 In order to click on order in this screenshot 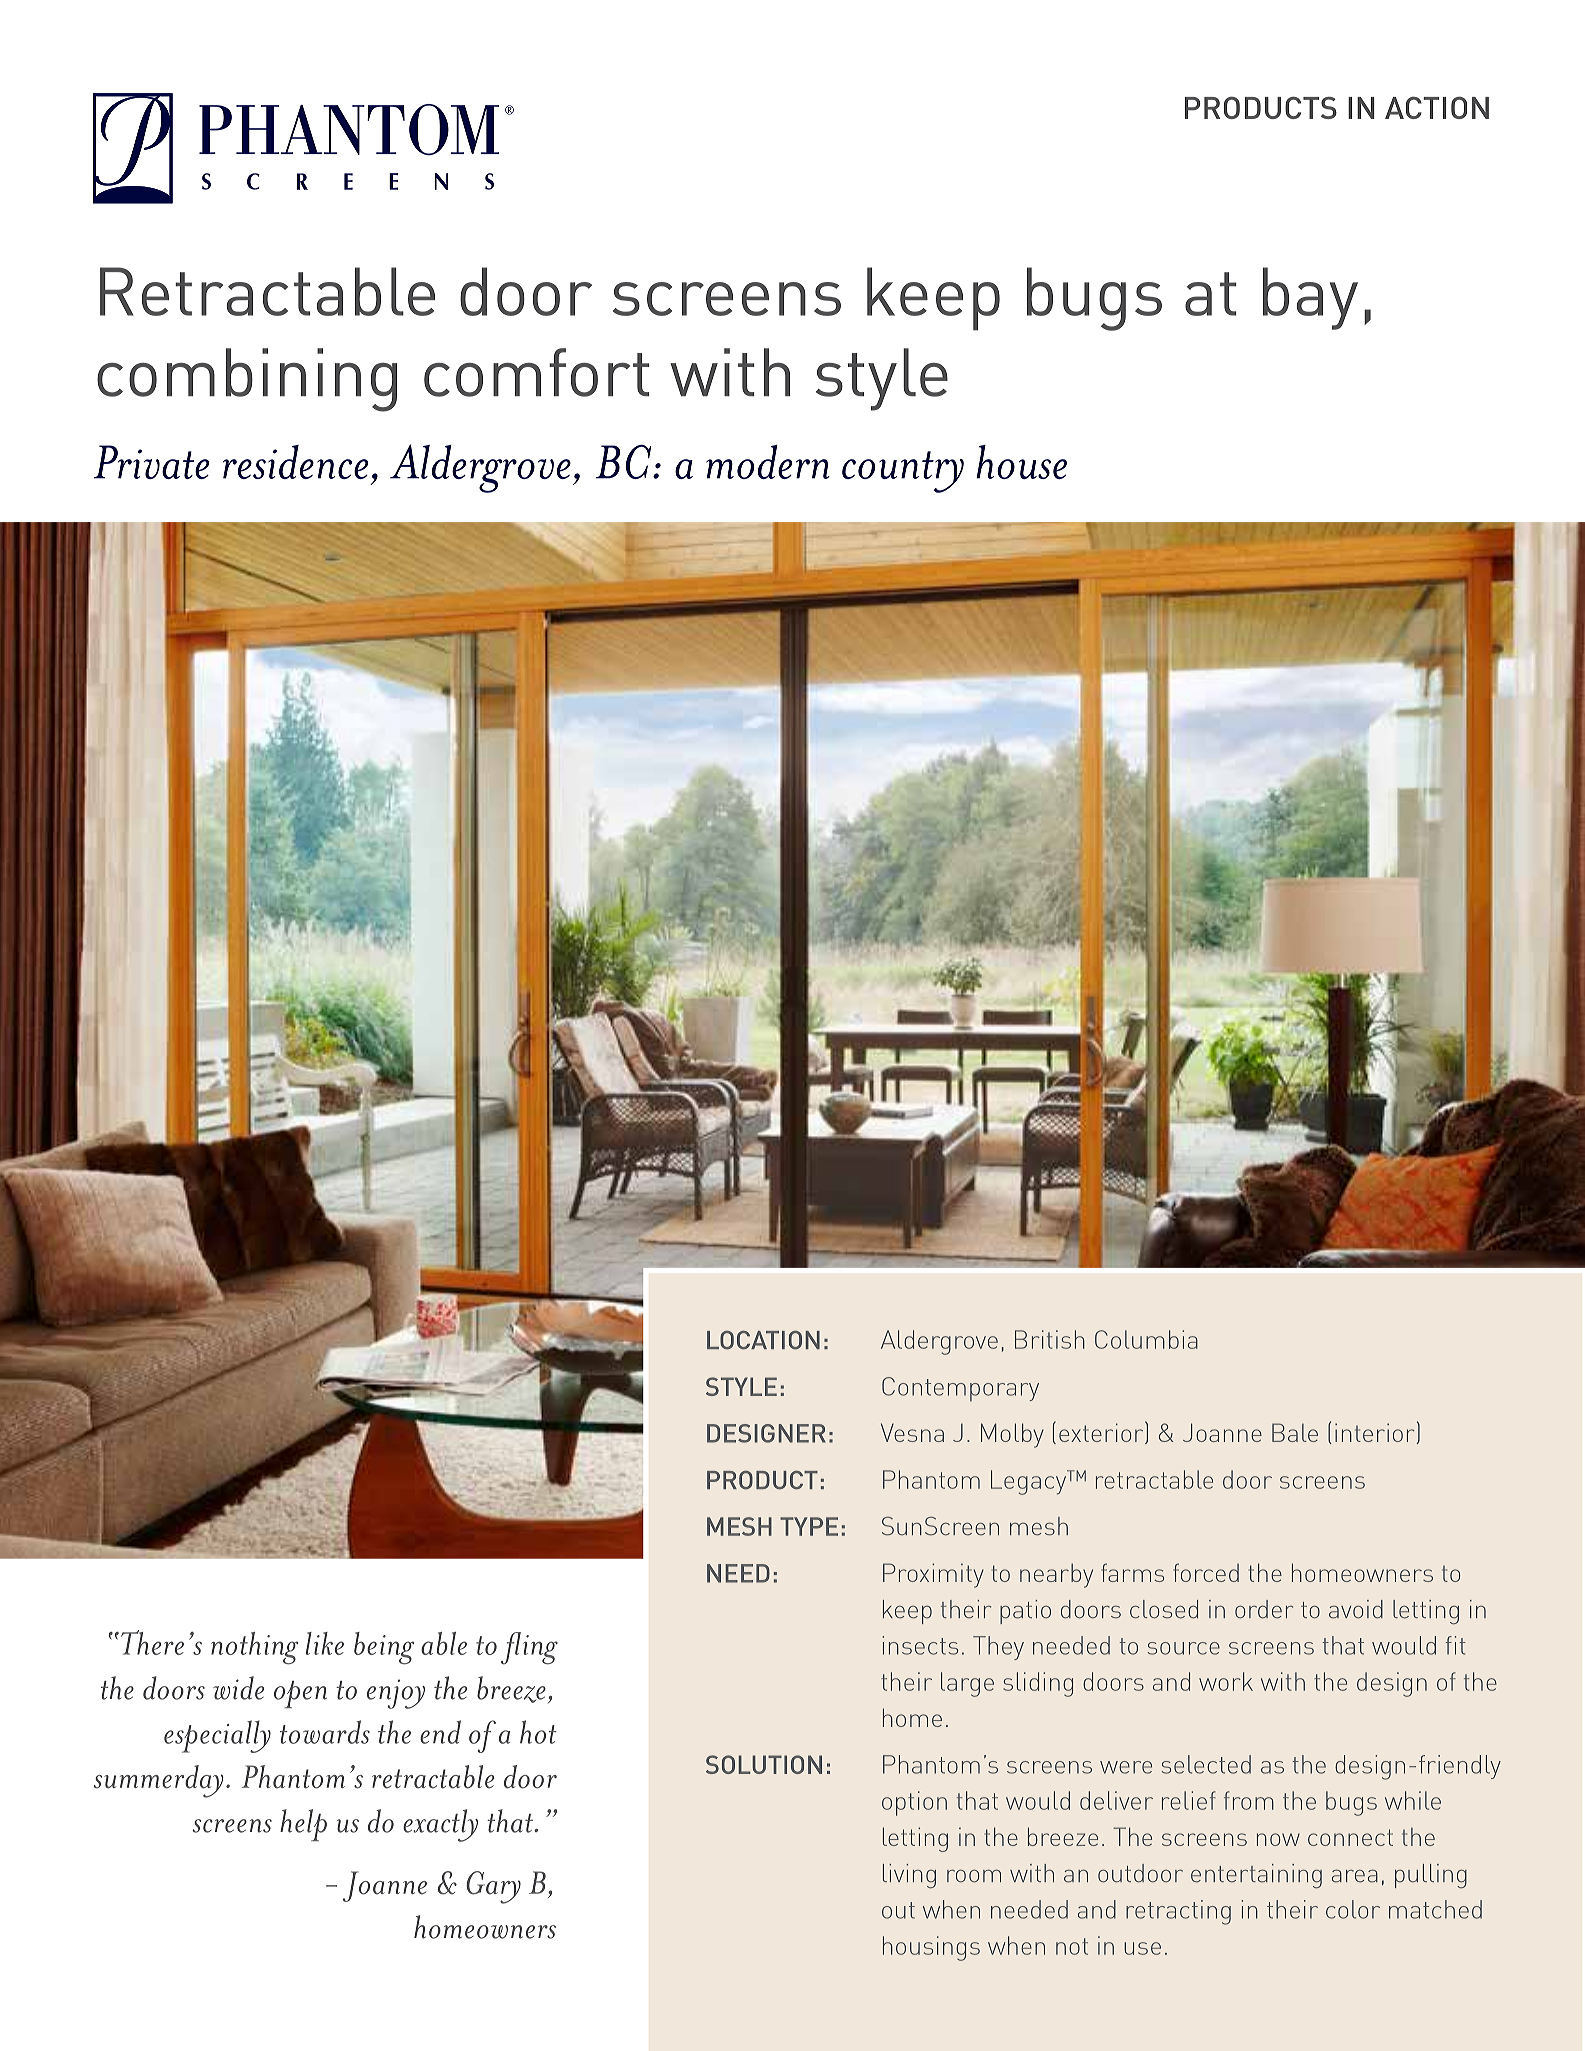, I will do `click(1264, 1609)`.
